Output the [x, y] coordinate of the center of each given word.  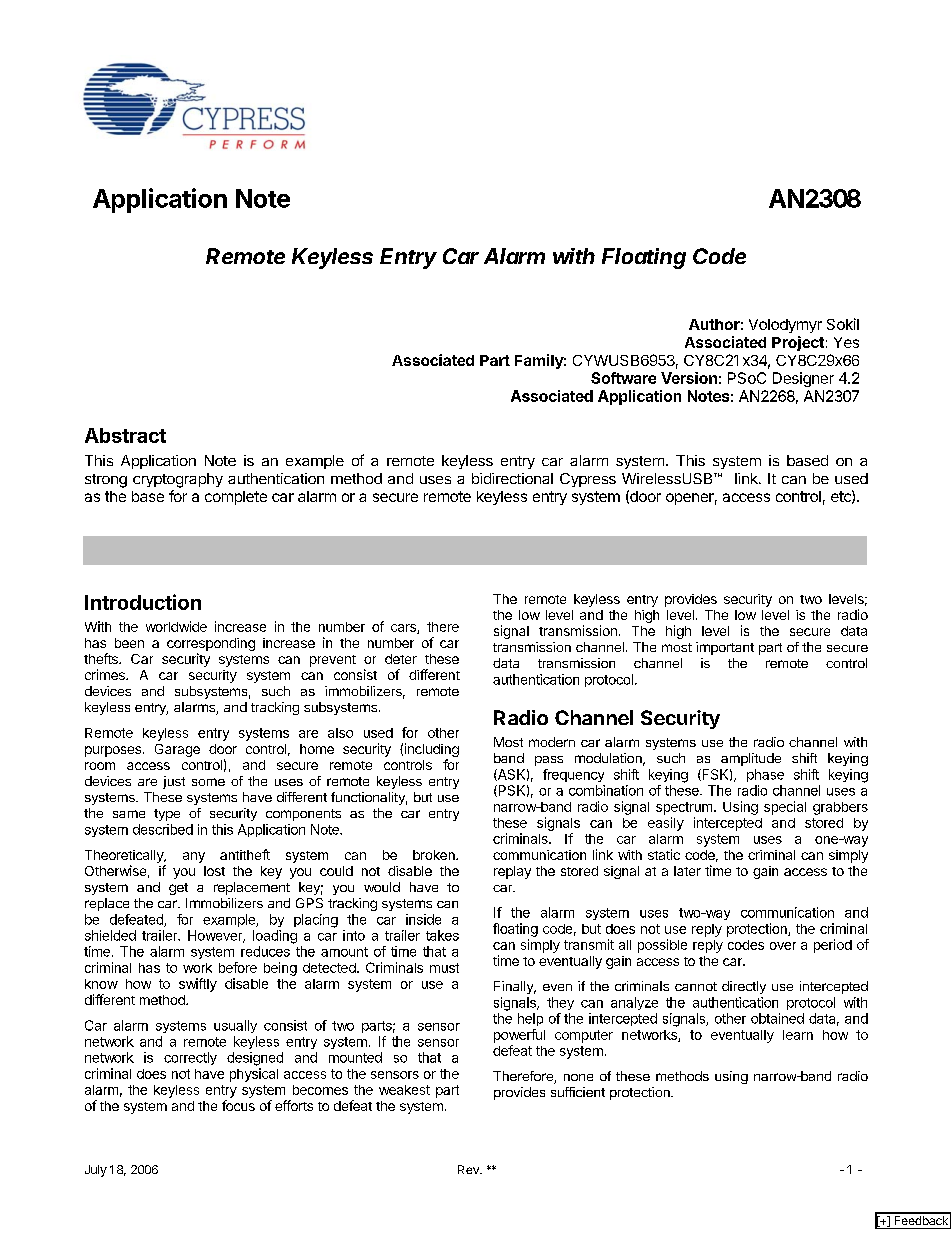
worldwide [176, 626]
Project [798, 343]
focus [238, 1105]
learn [798, 1035]
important [725, 648]
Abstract [125, 435]
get [178, 889]
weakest [404, 1090]
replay [512, 872]
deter [401, 659]
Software [623, 378]
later [687, 871]
